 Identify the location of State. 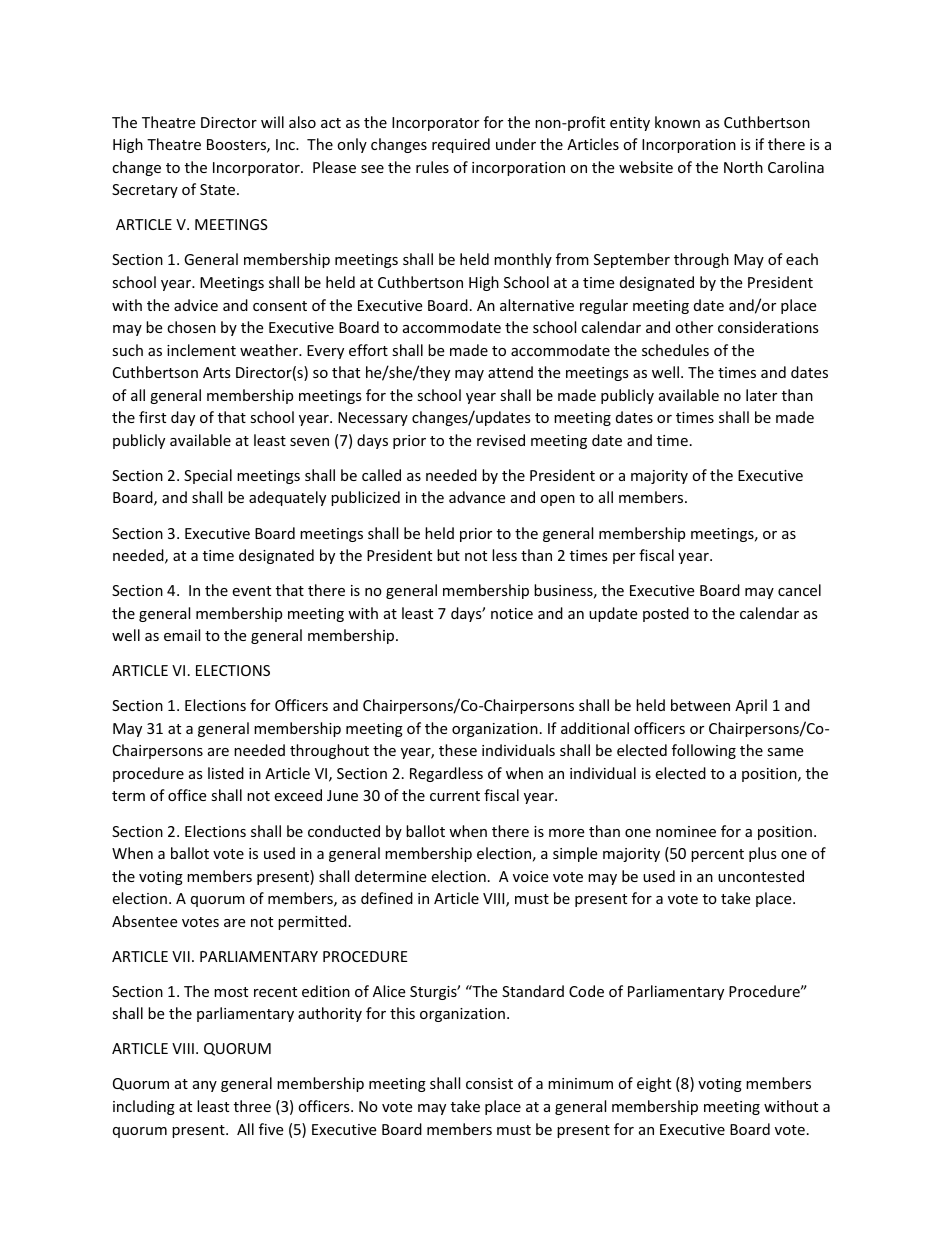
(219, 189).
